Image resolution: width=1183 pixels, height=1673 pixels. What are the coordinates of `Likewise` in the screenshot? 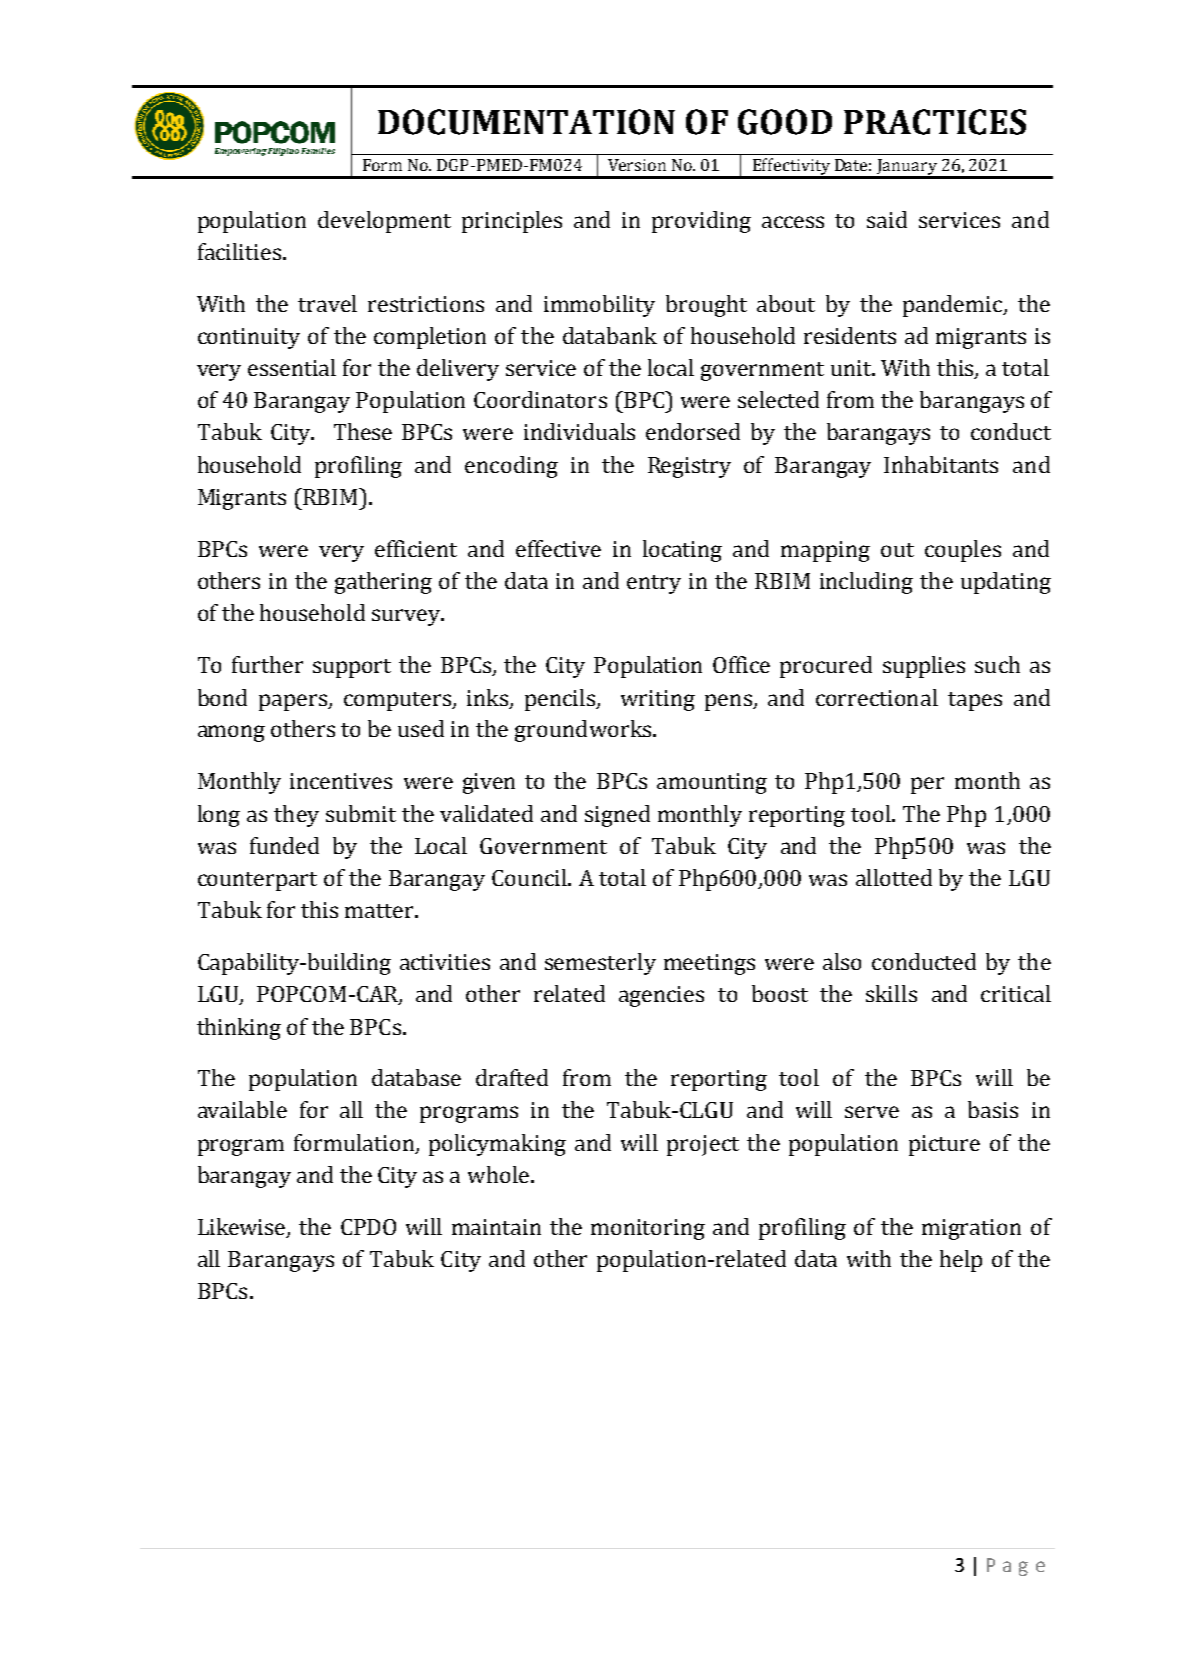 It's located at (243, 1228).
